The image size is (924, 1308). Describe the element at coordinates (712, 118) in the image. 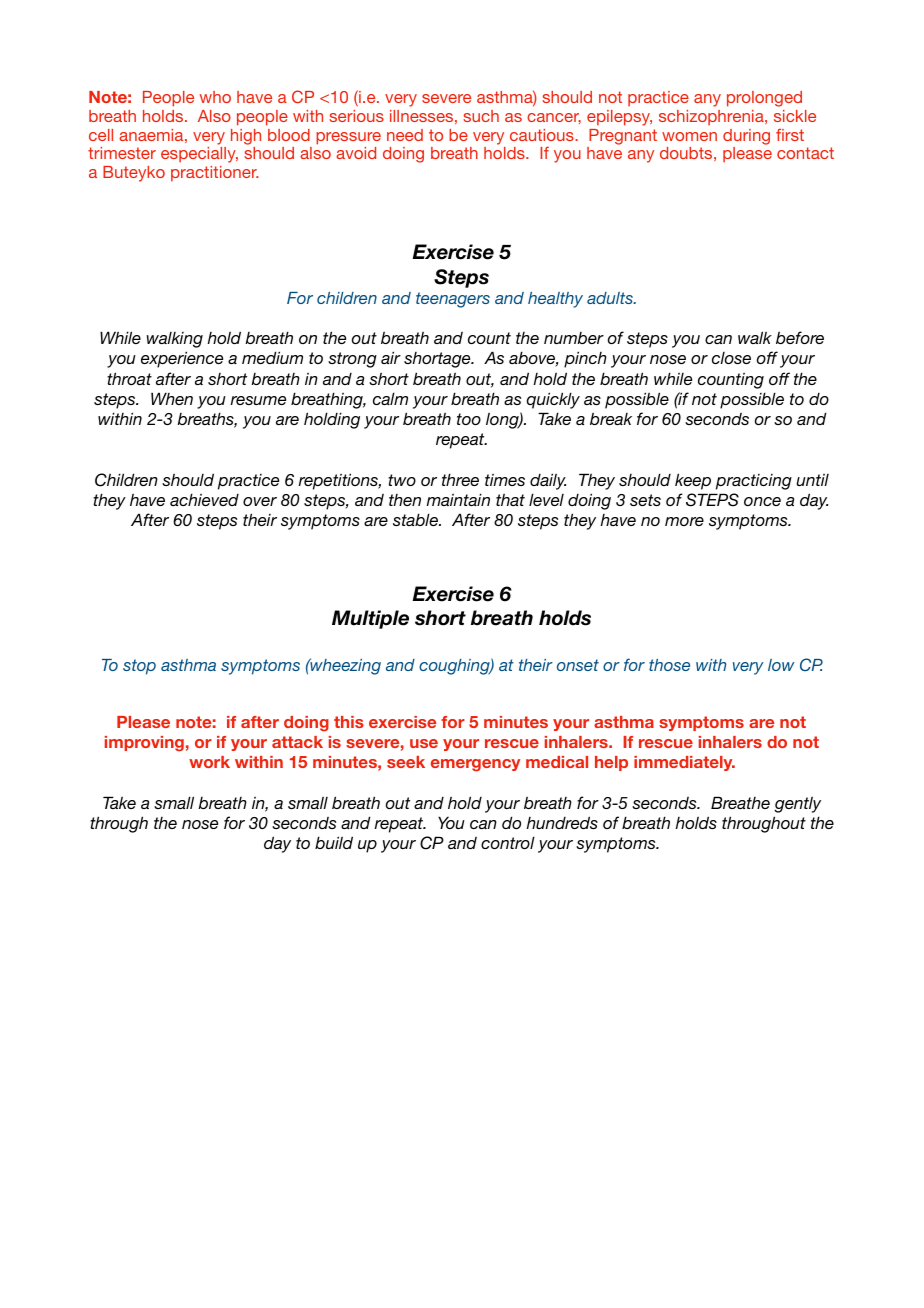

I see `schizophrenia` at that location.
